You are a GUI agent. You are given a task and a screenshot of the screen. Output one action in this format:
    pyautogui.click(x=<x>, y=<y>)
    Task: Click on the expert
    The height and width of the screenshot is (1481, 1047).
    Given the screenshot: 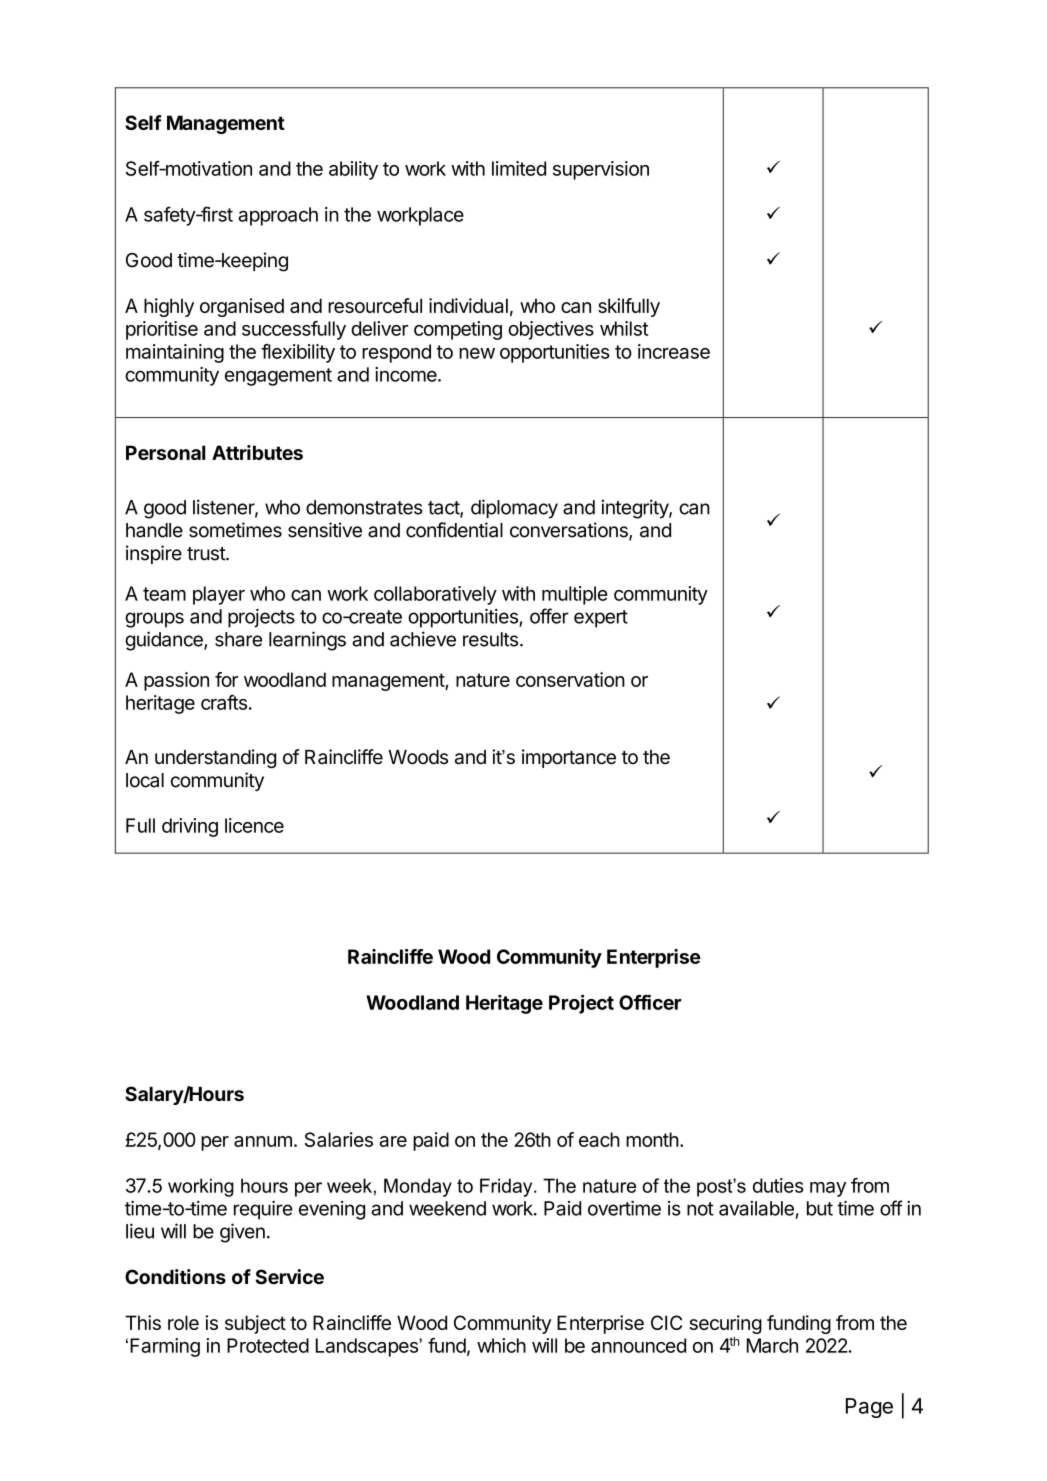 What is the action you would take?
    pyautogui.click(x=601, y=619)
